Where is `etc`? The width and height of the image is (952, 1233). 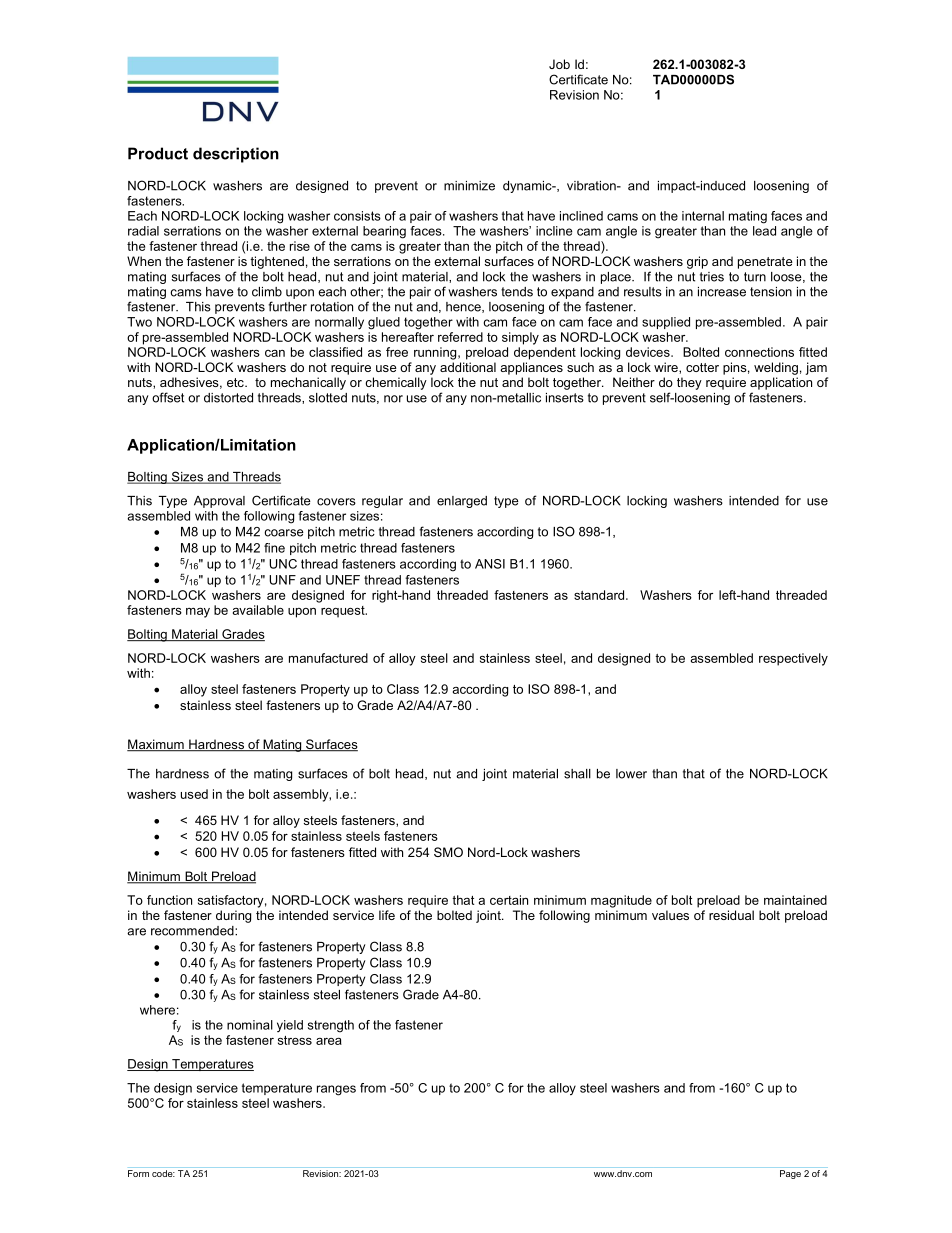 etc is located at coordinates (236, 382).
